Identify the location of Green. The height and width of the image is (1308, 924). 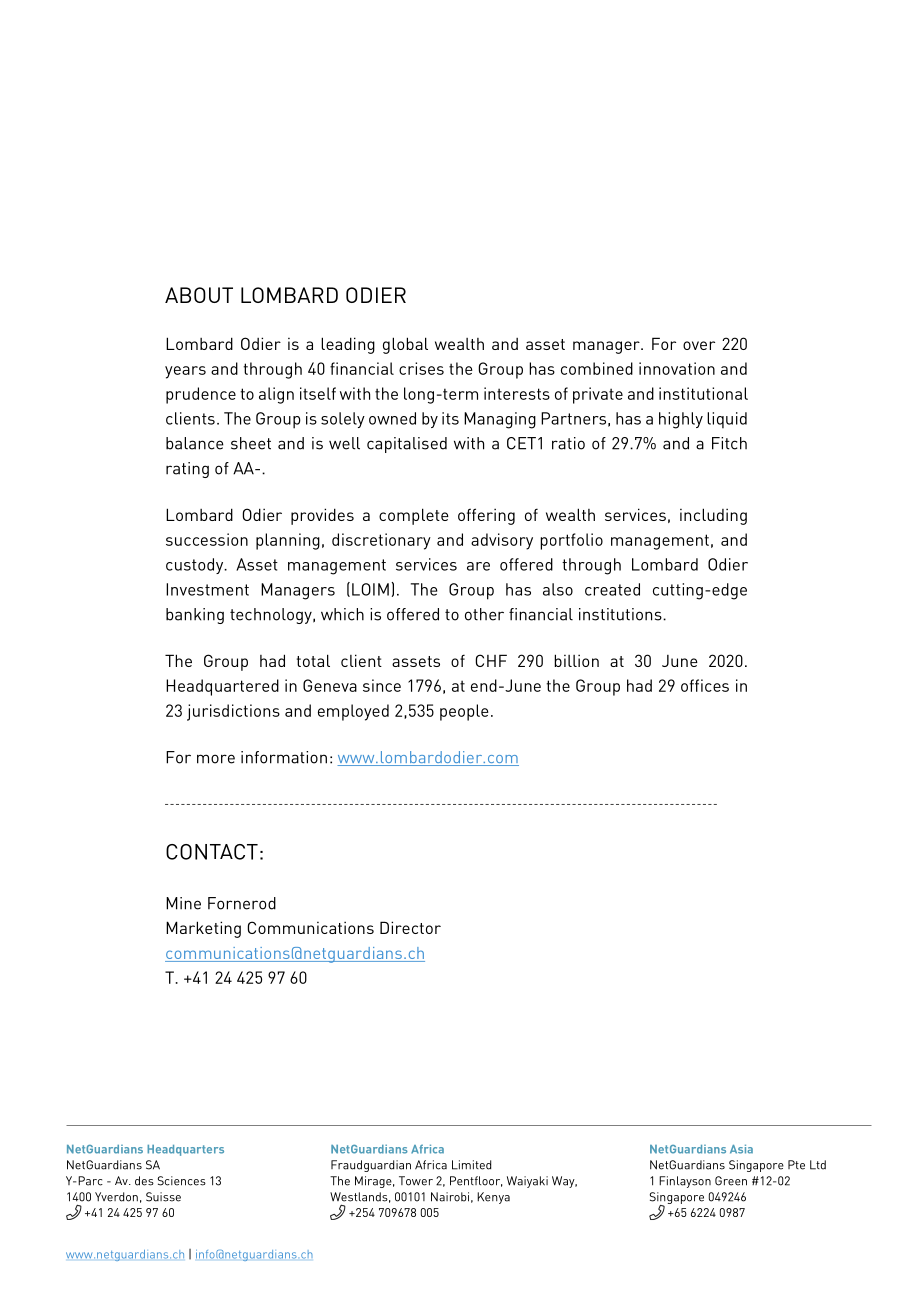
(731, 1181).
